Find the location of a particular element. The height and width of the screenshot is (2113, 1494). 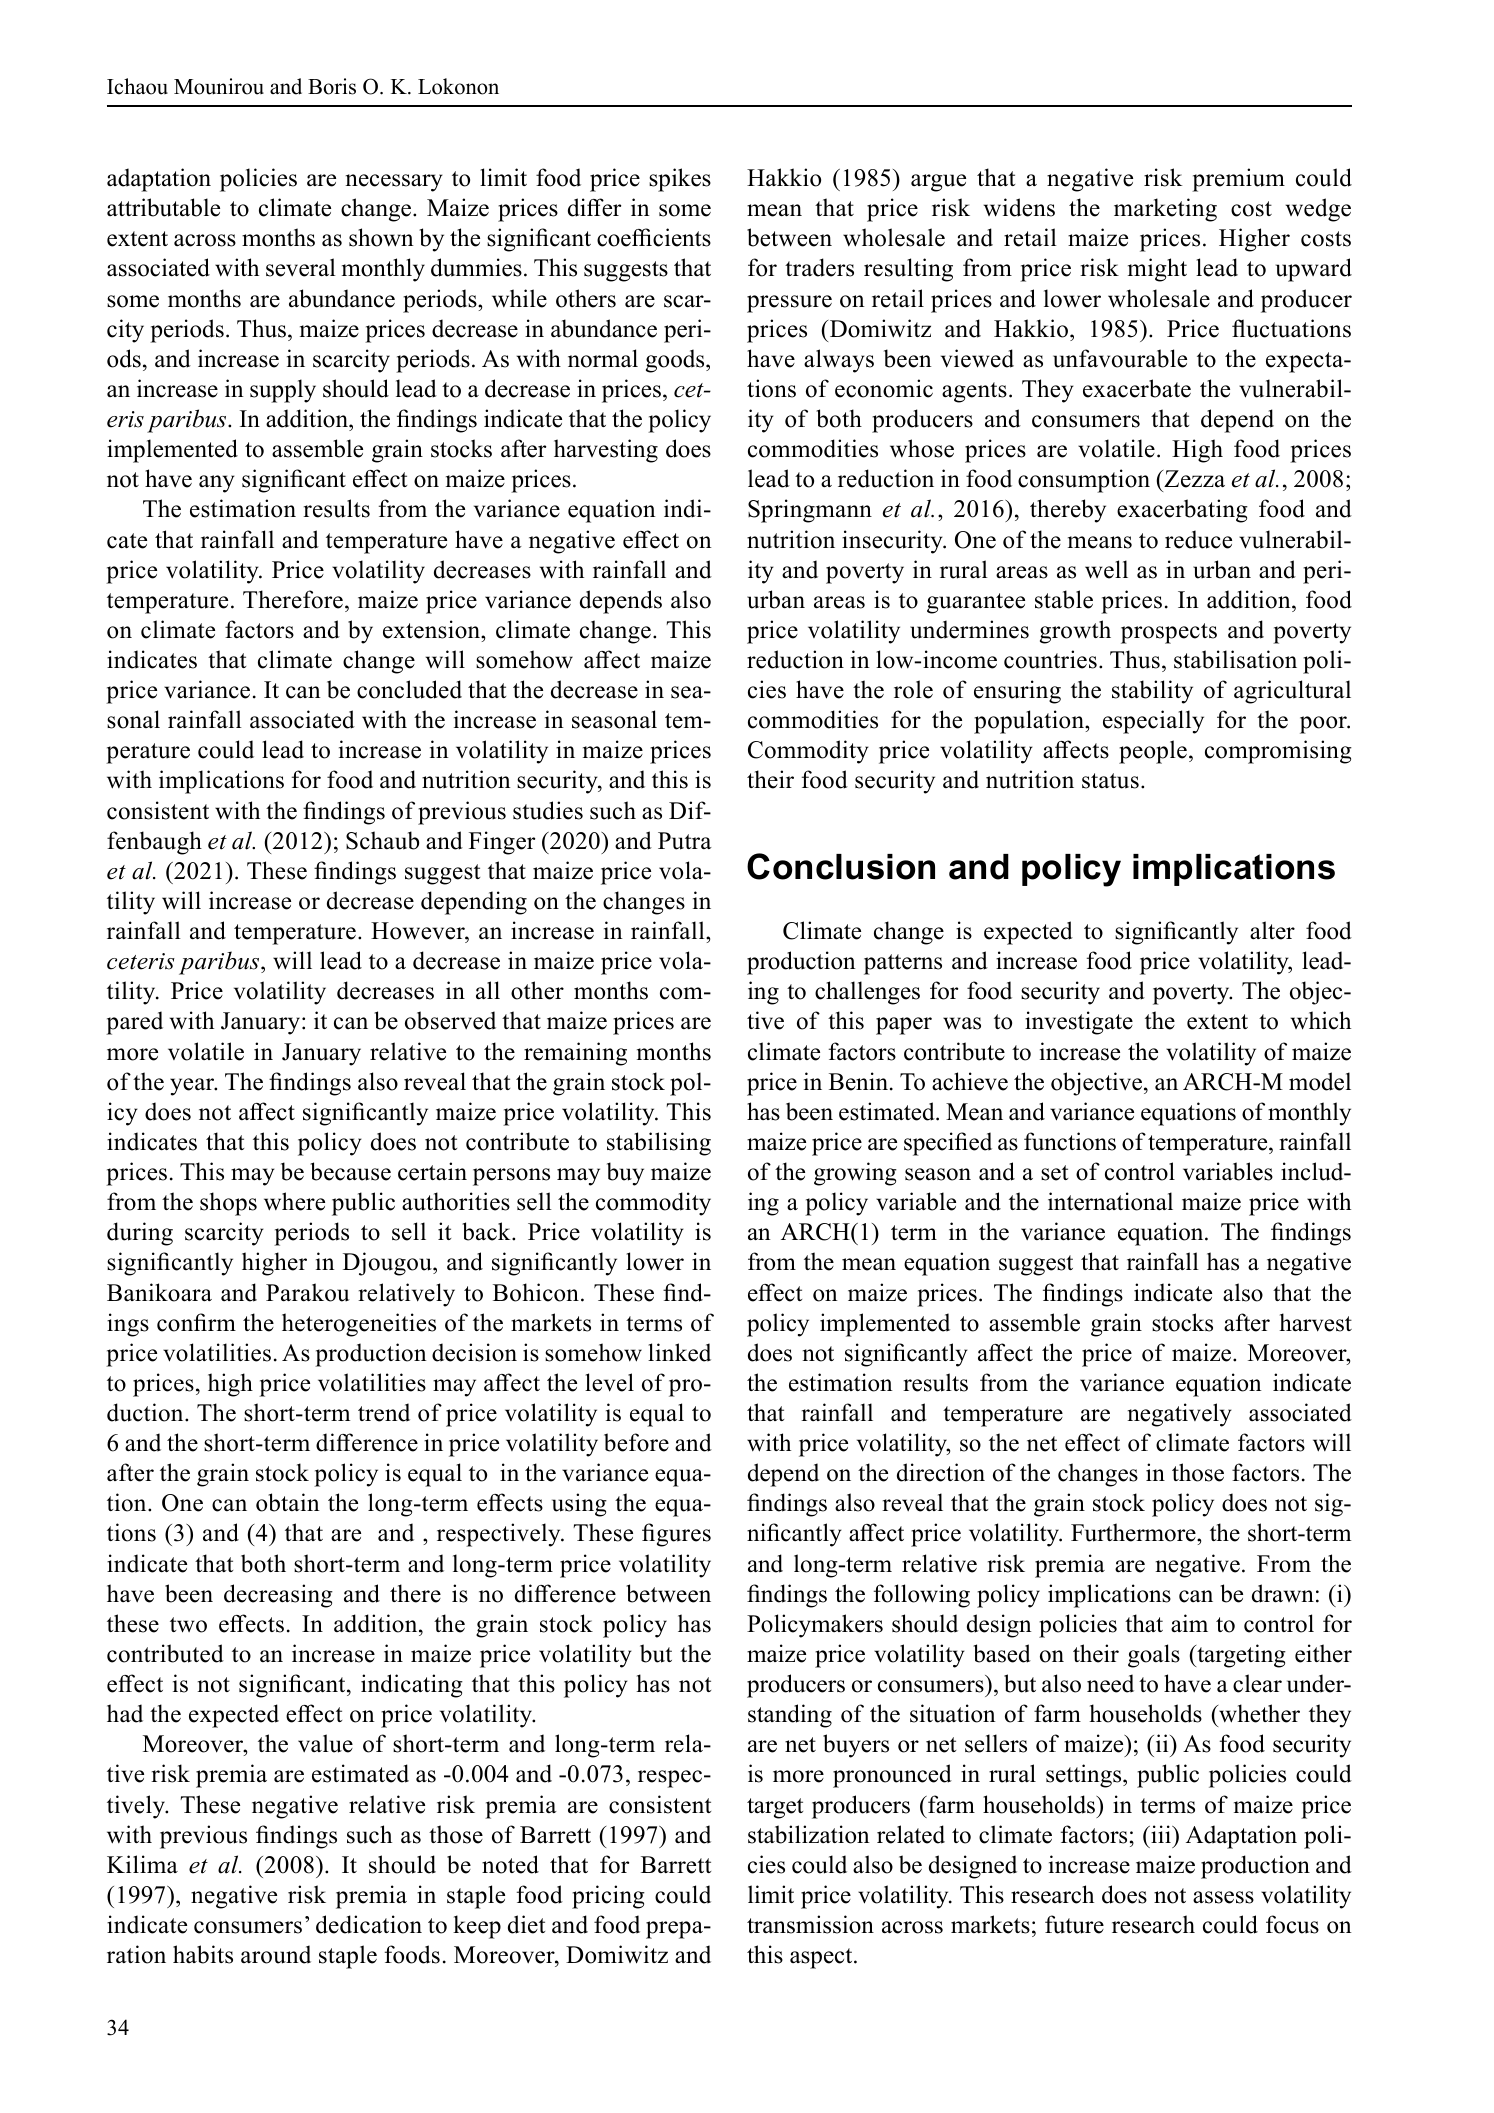

Boris is located at coordinates (332, 86).
